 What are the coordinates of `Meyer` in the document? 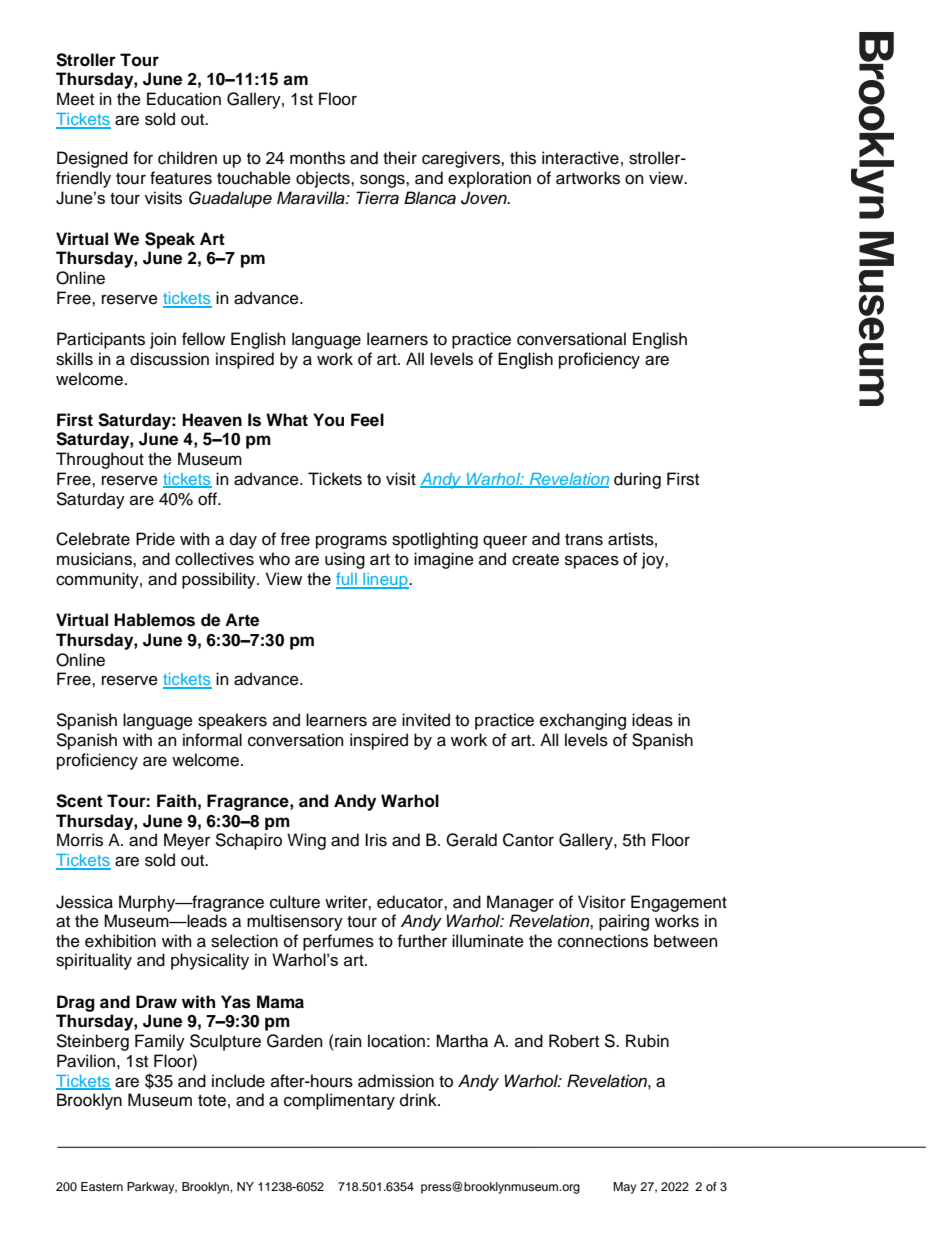 It's located at (187, 841).
